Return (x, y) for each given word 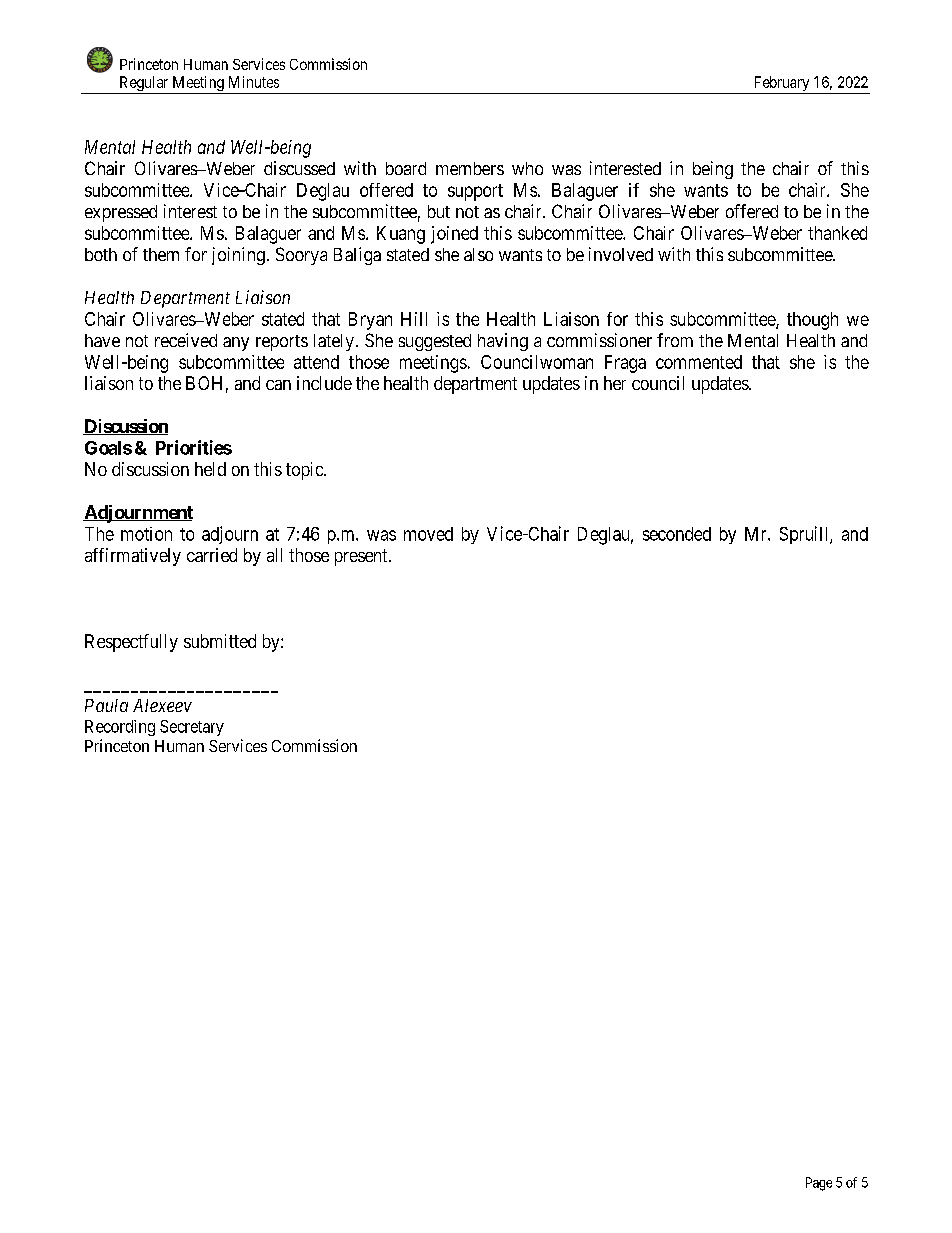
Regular (144, 85)
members (470, 168)
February (781, 85)
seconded (677, 534)
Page (819, 1184)
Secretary (192, 728)
